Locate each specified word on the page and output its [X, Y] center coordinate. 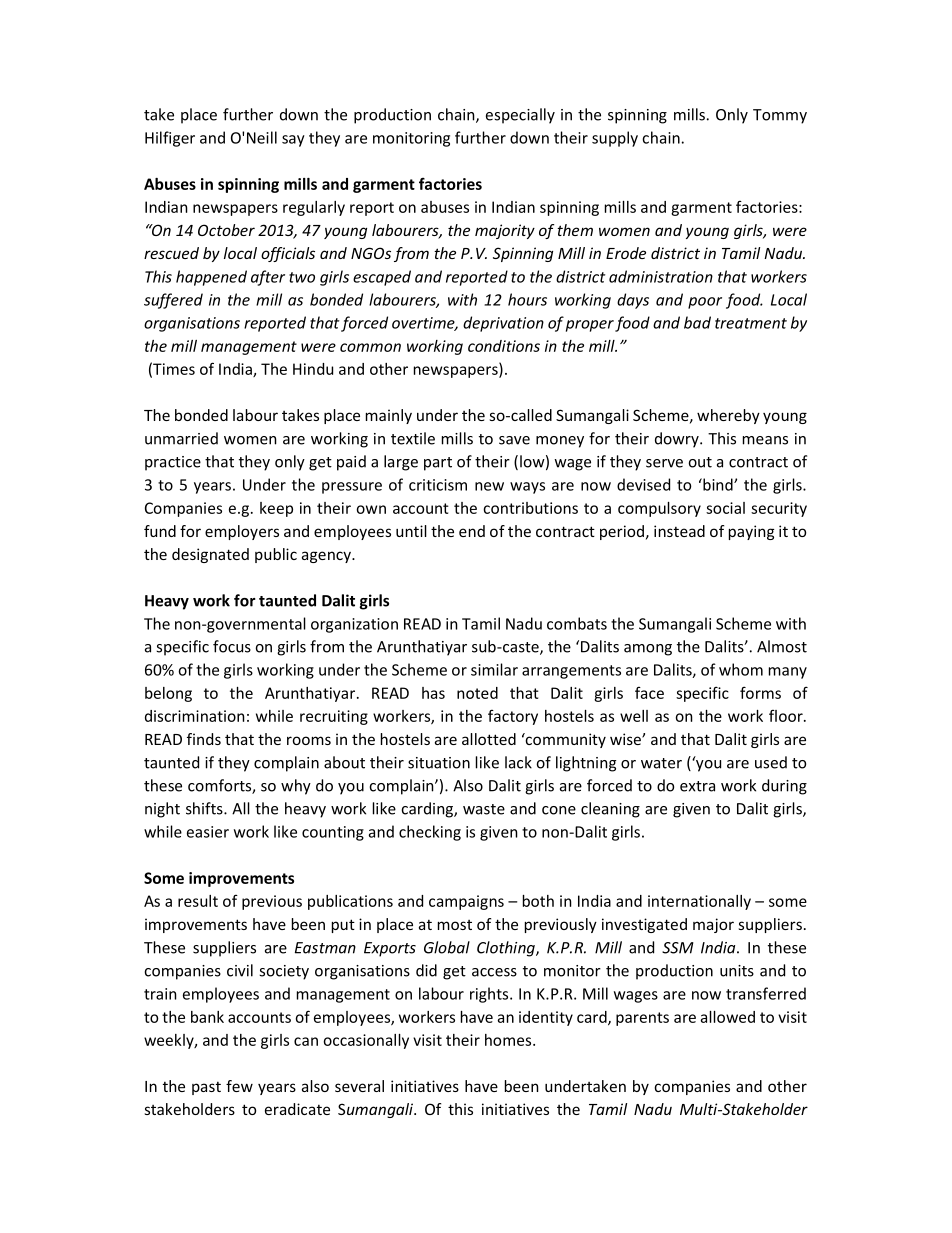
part [438, 464]
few [239, 1086]
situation [439, 763]
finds [204, 739]
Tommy [780, 116]
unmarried [181, 438]
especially [520, 116]
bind [718, 484]
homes [509, 1040]
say [293, 141]
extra [697, 786]
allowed [728, 1017]
